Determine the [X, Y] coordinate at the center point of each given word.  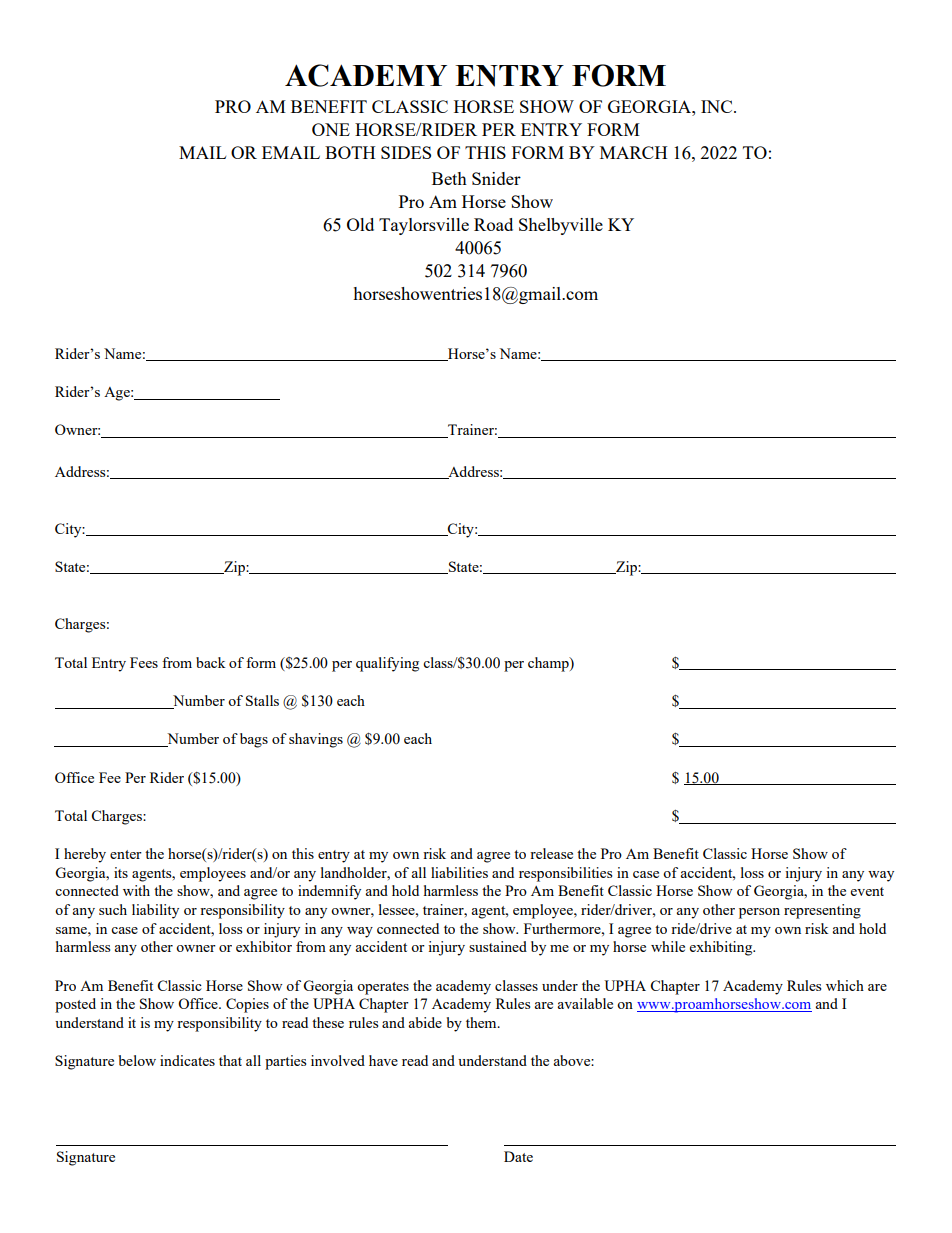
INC [718, 106]
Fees [144, 662]
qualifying [387, 664]
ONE [331, 129]
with [136, 890]
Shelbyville [561, 226]
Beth [449, 178]
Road [493, 224]
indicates [187, 1060]
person [759, 913]
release [551, 853]
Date [518, 1156]
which [845, 985]
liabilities [459, 872]
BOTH [350, 152]
